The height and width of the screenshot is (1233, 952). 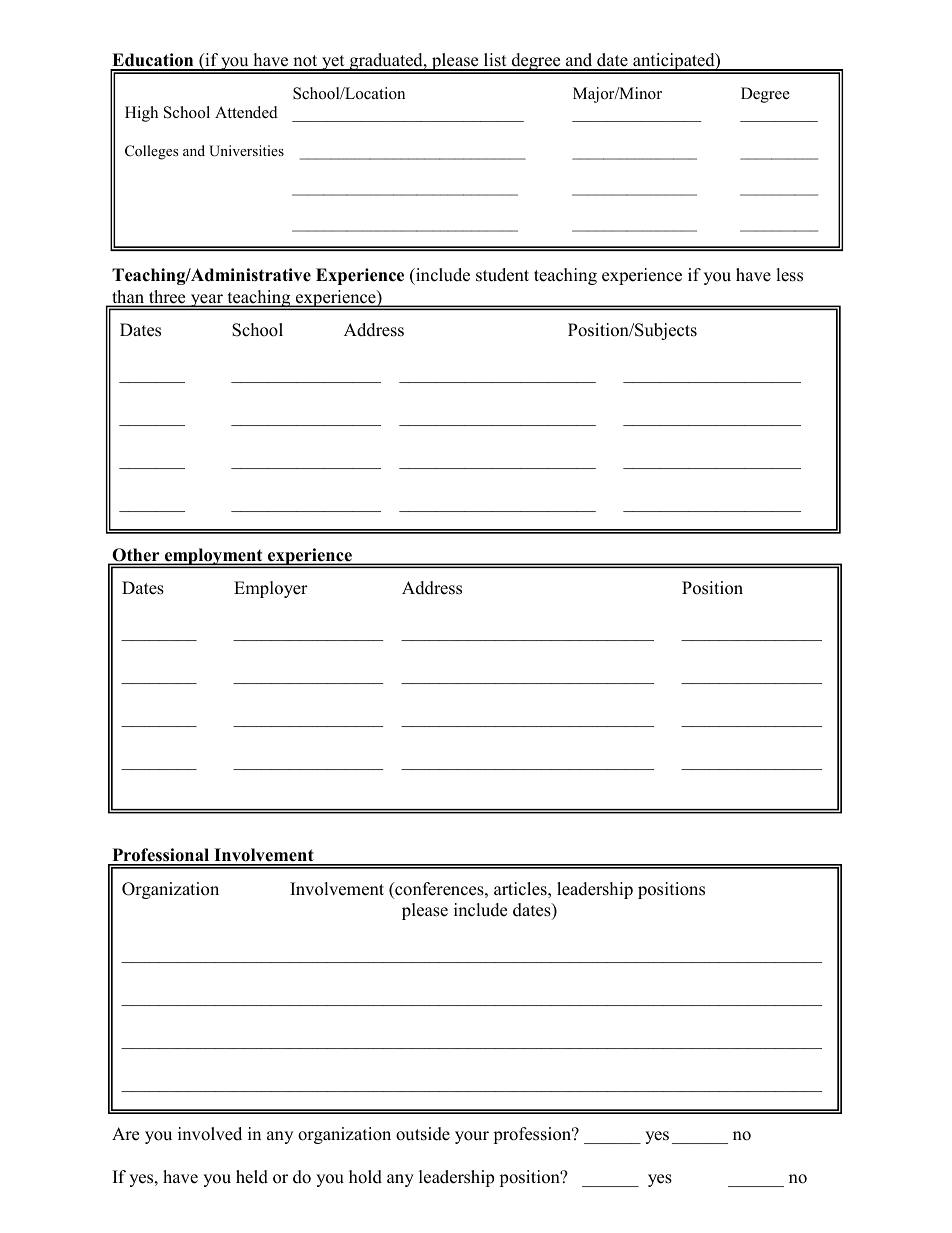 I want to click on involved, so click(x=210, y=1134).
